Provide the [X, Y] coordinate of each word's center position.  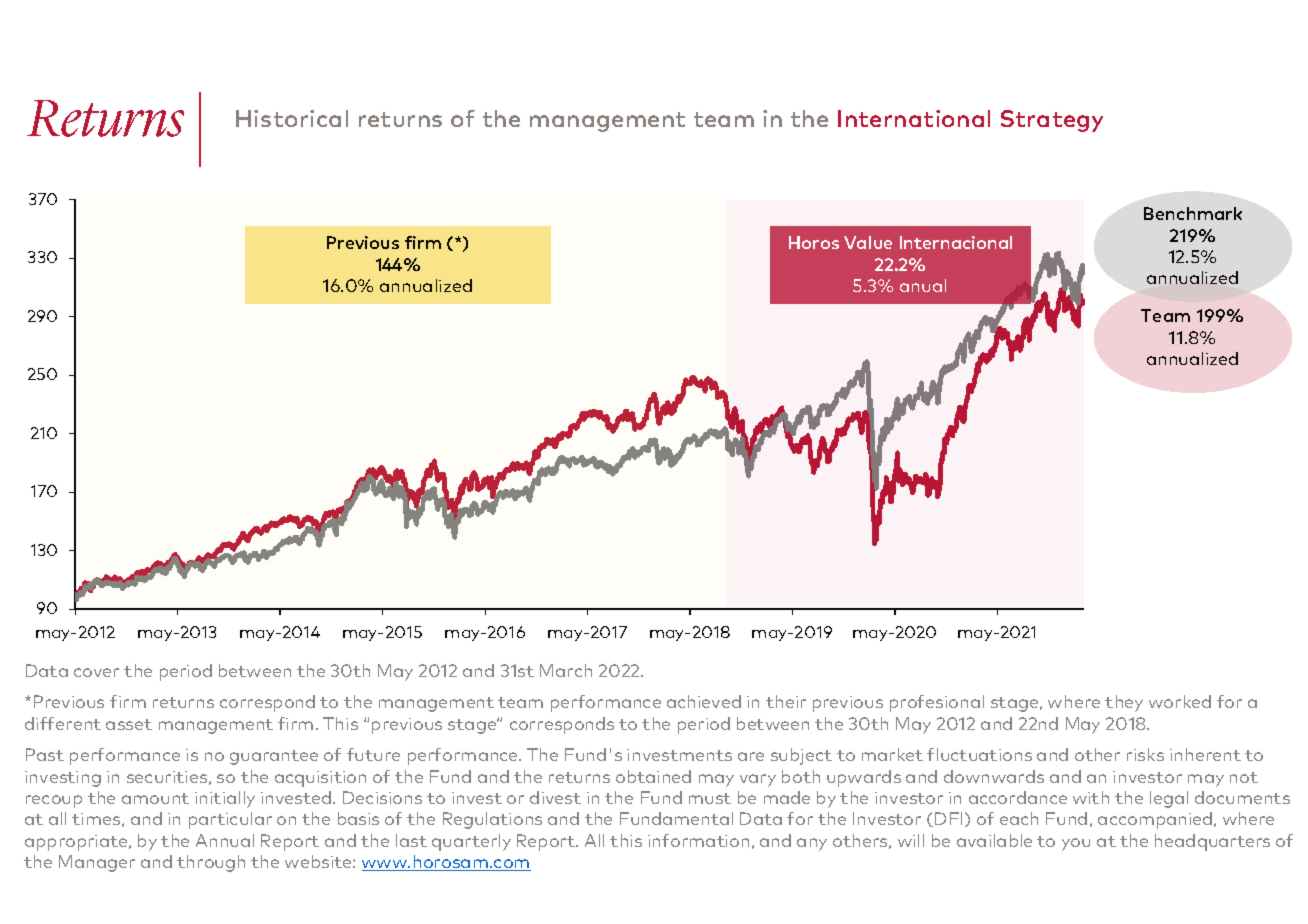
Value [868, 242]
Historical [292, 118]
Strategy [1052, 121]
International [914, 118]
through [211, 863]
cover [96, 672]
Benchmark [1193, 213]
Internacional [956, 242]
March [566, 670]
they [1124, 703]
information [698, 840]
